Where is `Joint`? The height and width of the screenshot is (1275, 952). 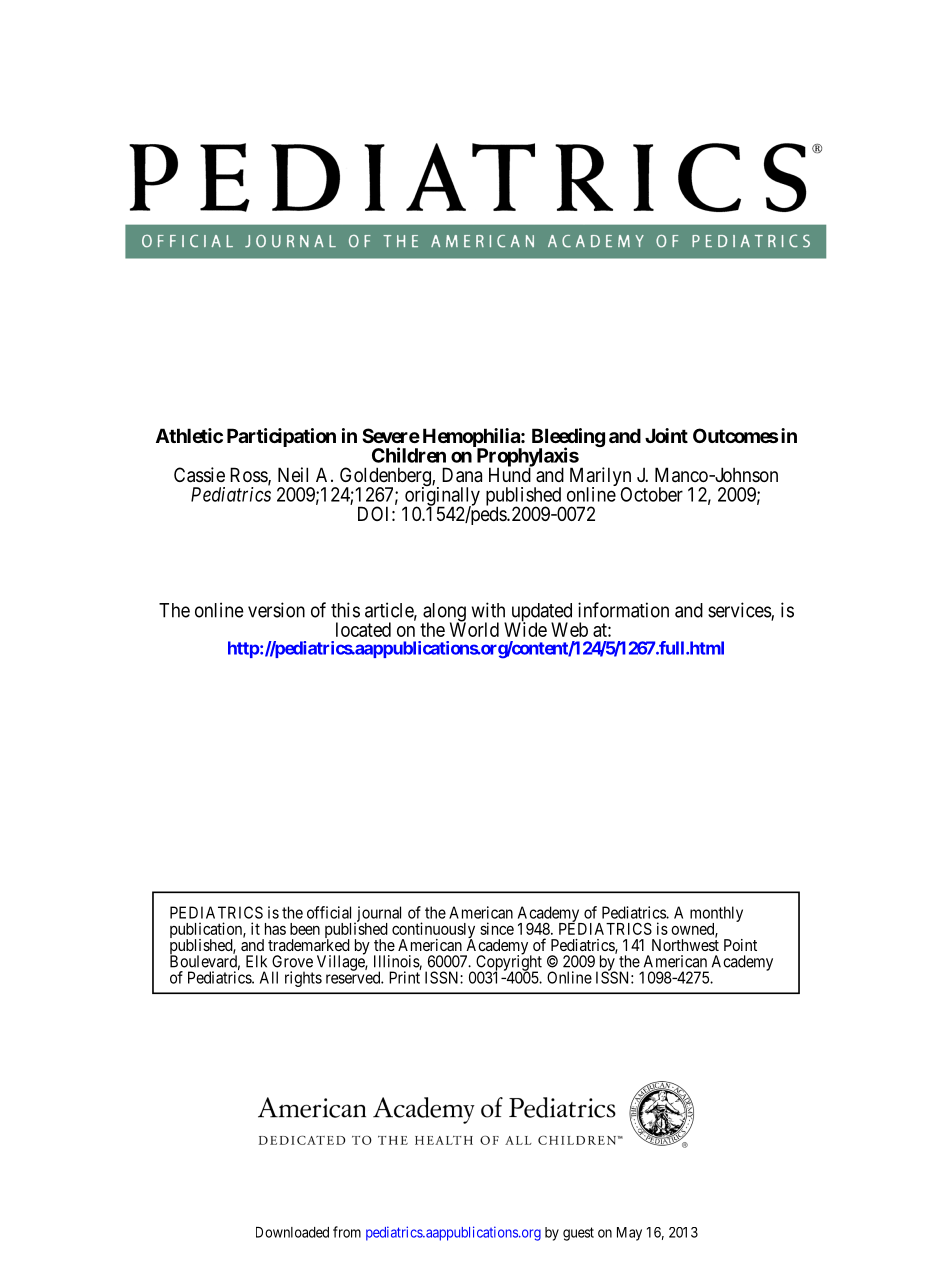 Joint is located at coordinates (666, 435).
